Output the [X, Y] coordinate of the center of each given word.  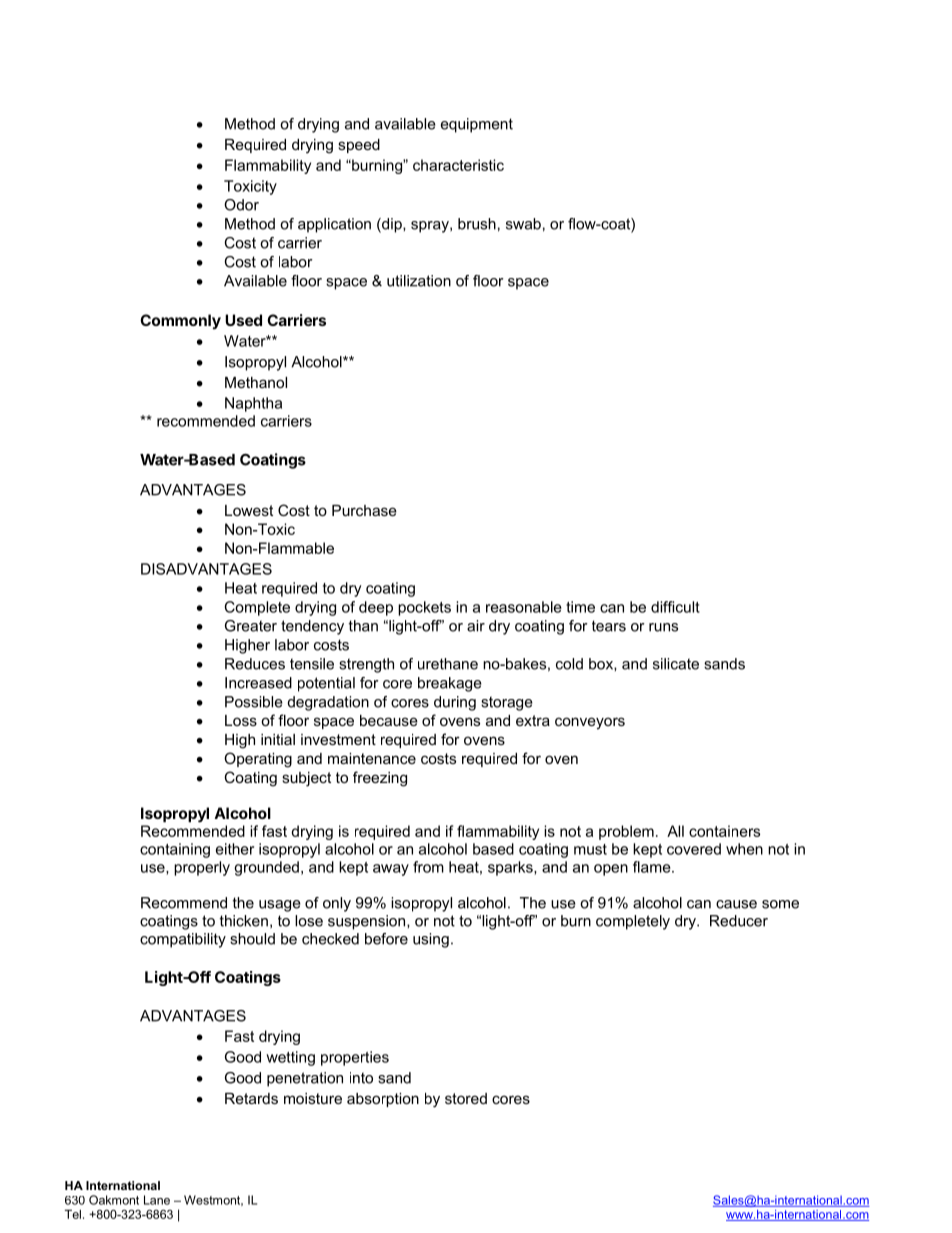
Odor [241, 205]
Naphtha [253, 404]
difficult [675, 607]
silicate [676, 664]
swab [523, 224]
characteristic [458, 165]
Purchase [364, 510]
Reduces [255, 664]
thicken [244, 921]
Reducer [739, 921]
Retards [251, 1098]
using [431, 940]
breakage [450, 684]
